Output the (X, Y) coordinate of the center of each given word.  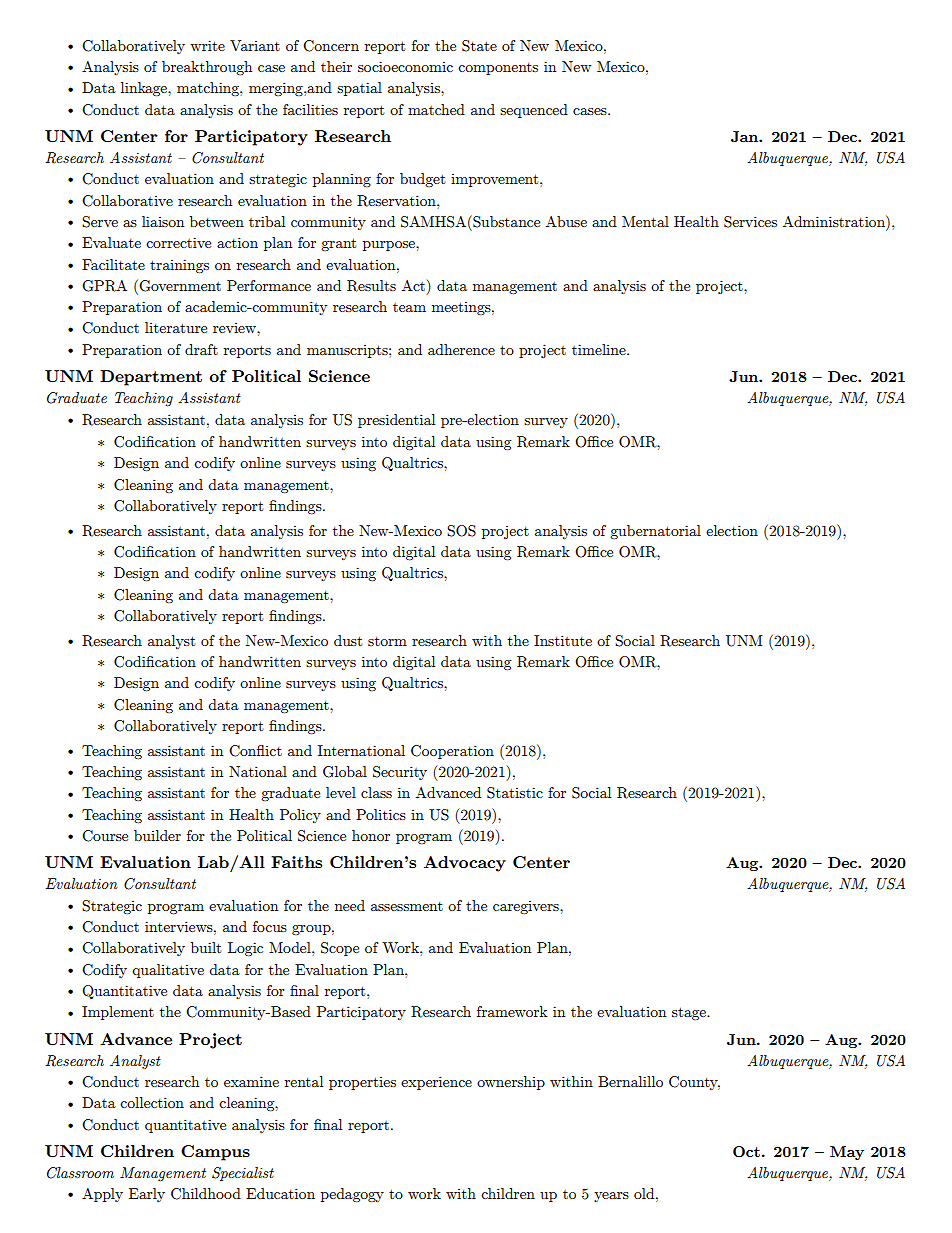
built (206, 947)
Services (750, 222)
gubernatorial (655, 532)
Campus (215, 1153)
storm (387, 641)
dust (348, 640)
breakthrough (207, 68)
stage (690, 1014)
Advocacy (465, 864)
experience (436, 1083)
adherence (461, 349)
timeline (600, 349)
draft (201, 349)
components (498, 69)
